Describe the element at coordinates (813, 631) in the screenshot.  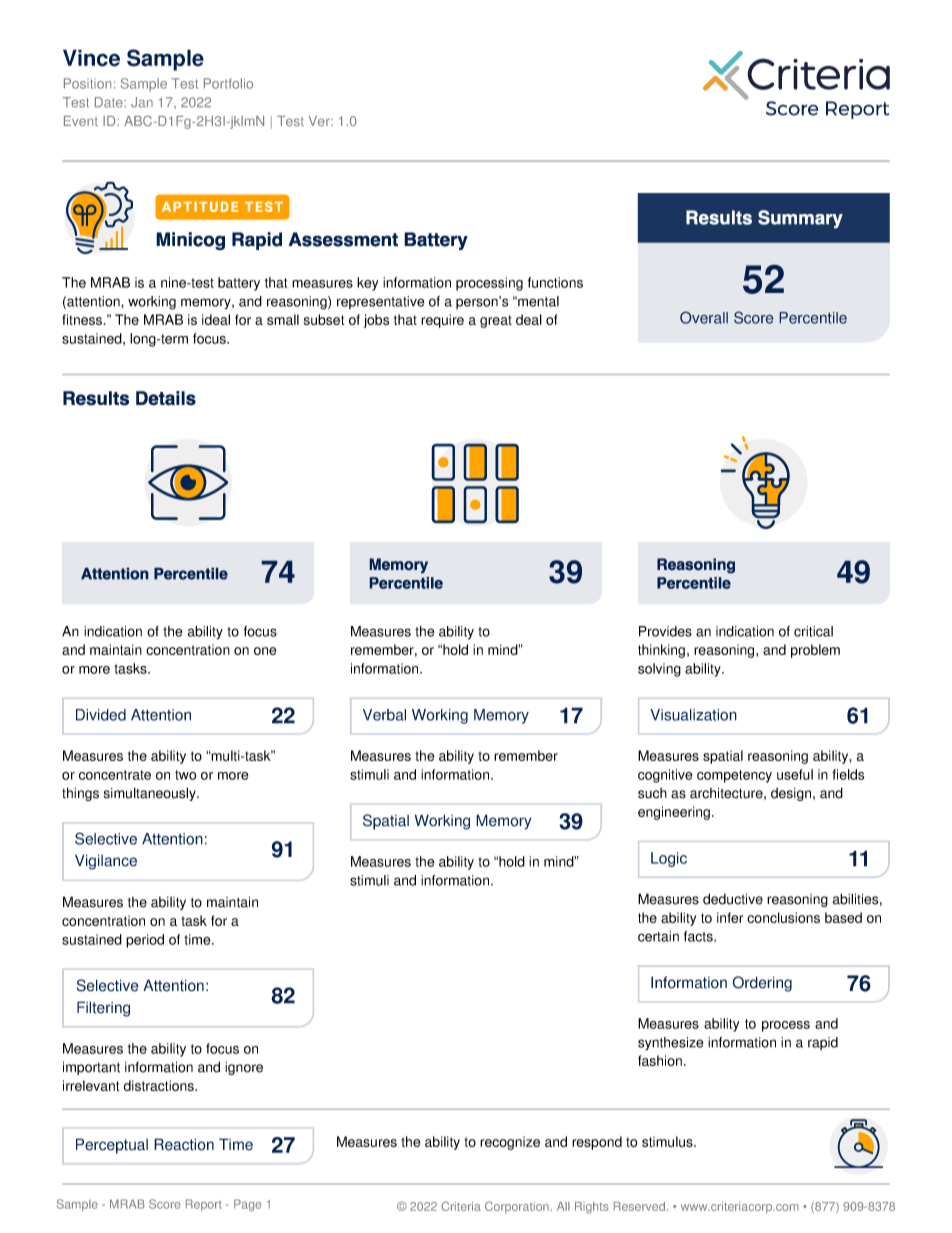
I see `critical` at that location.
